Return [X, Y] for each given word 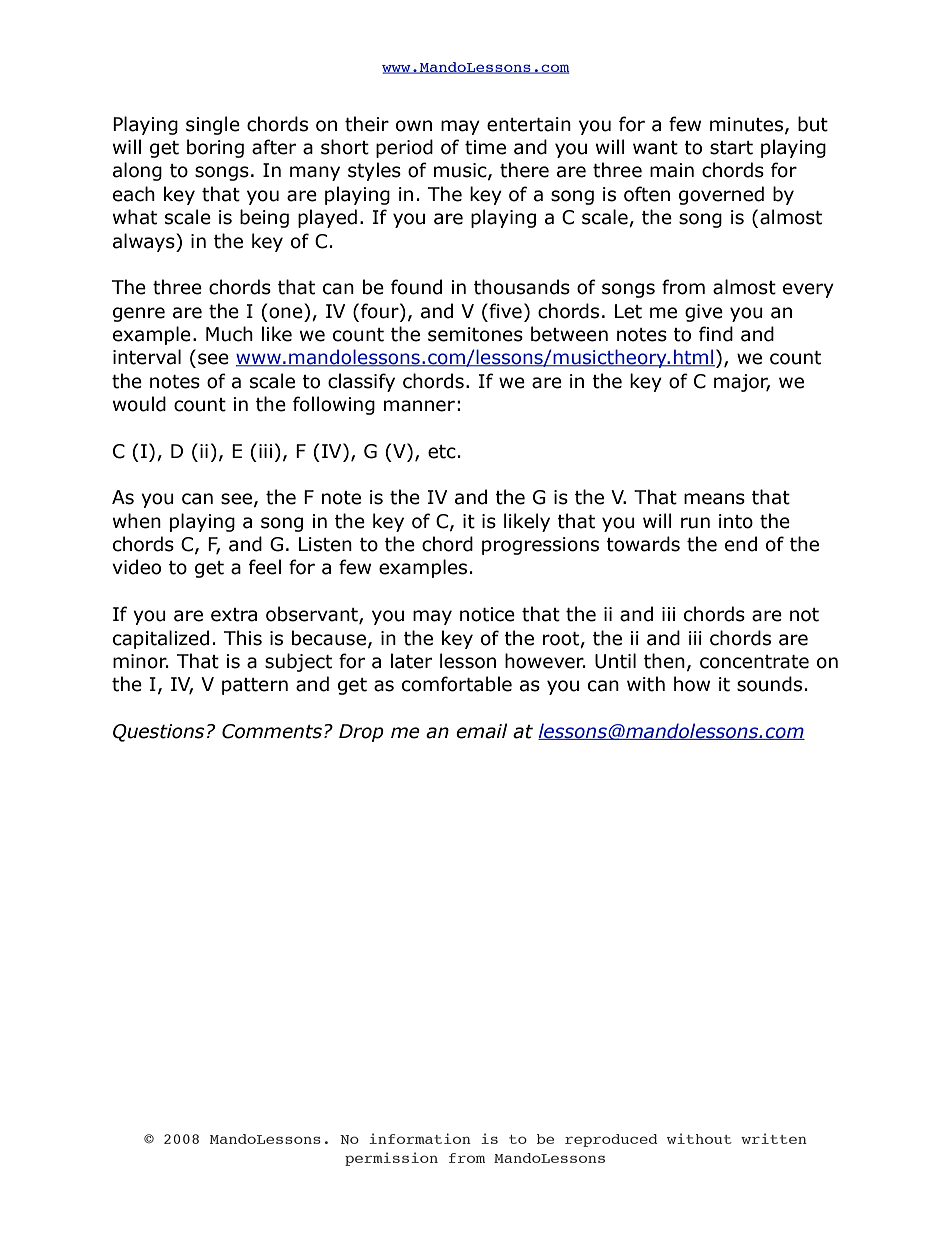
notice [487, 614]
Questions [158, 733]
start [731, 148]
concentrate [754, 662]
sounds [769, 684]
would [139, 404]
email [481, 731]
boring [215, 148]
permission [391, 1159]
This [243, 638]
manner [419, 406]
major [742, 383]
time [485, 147]
